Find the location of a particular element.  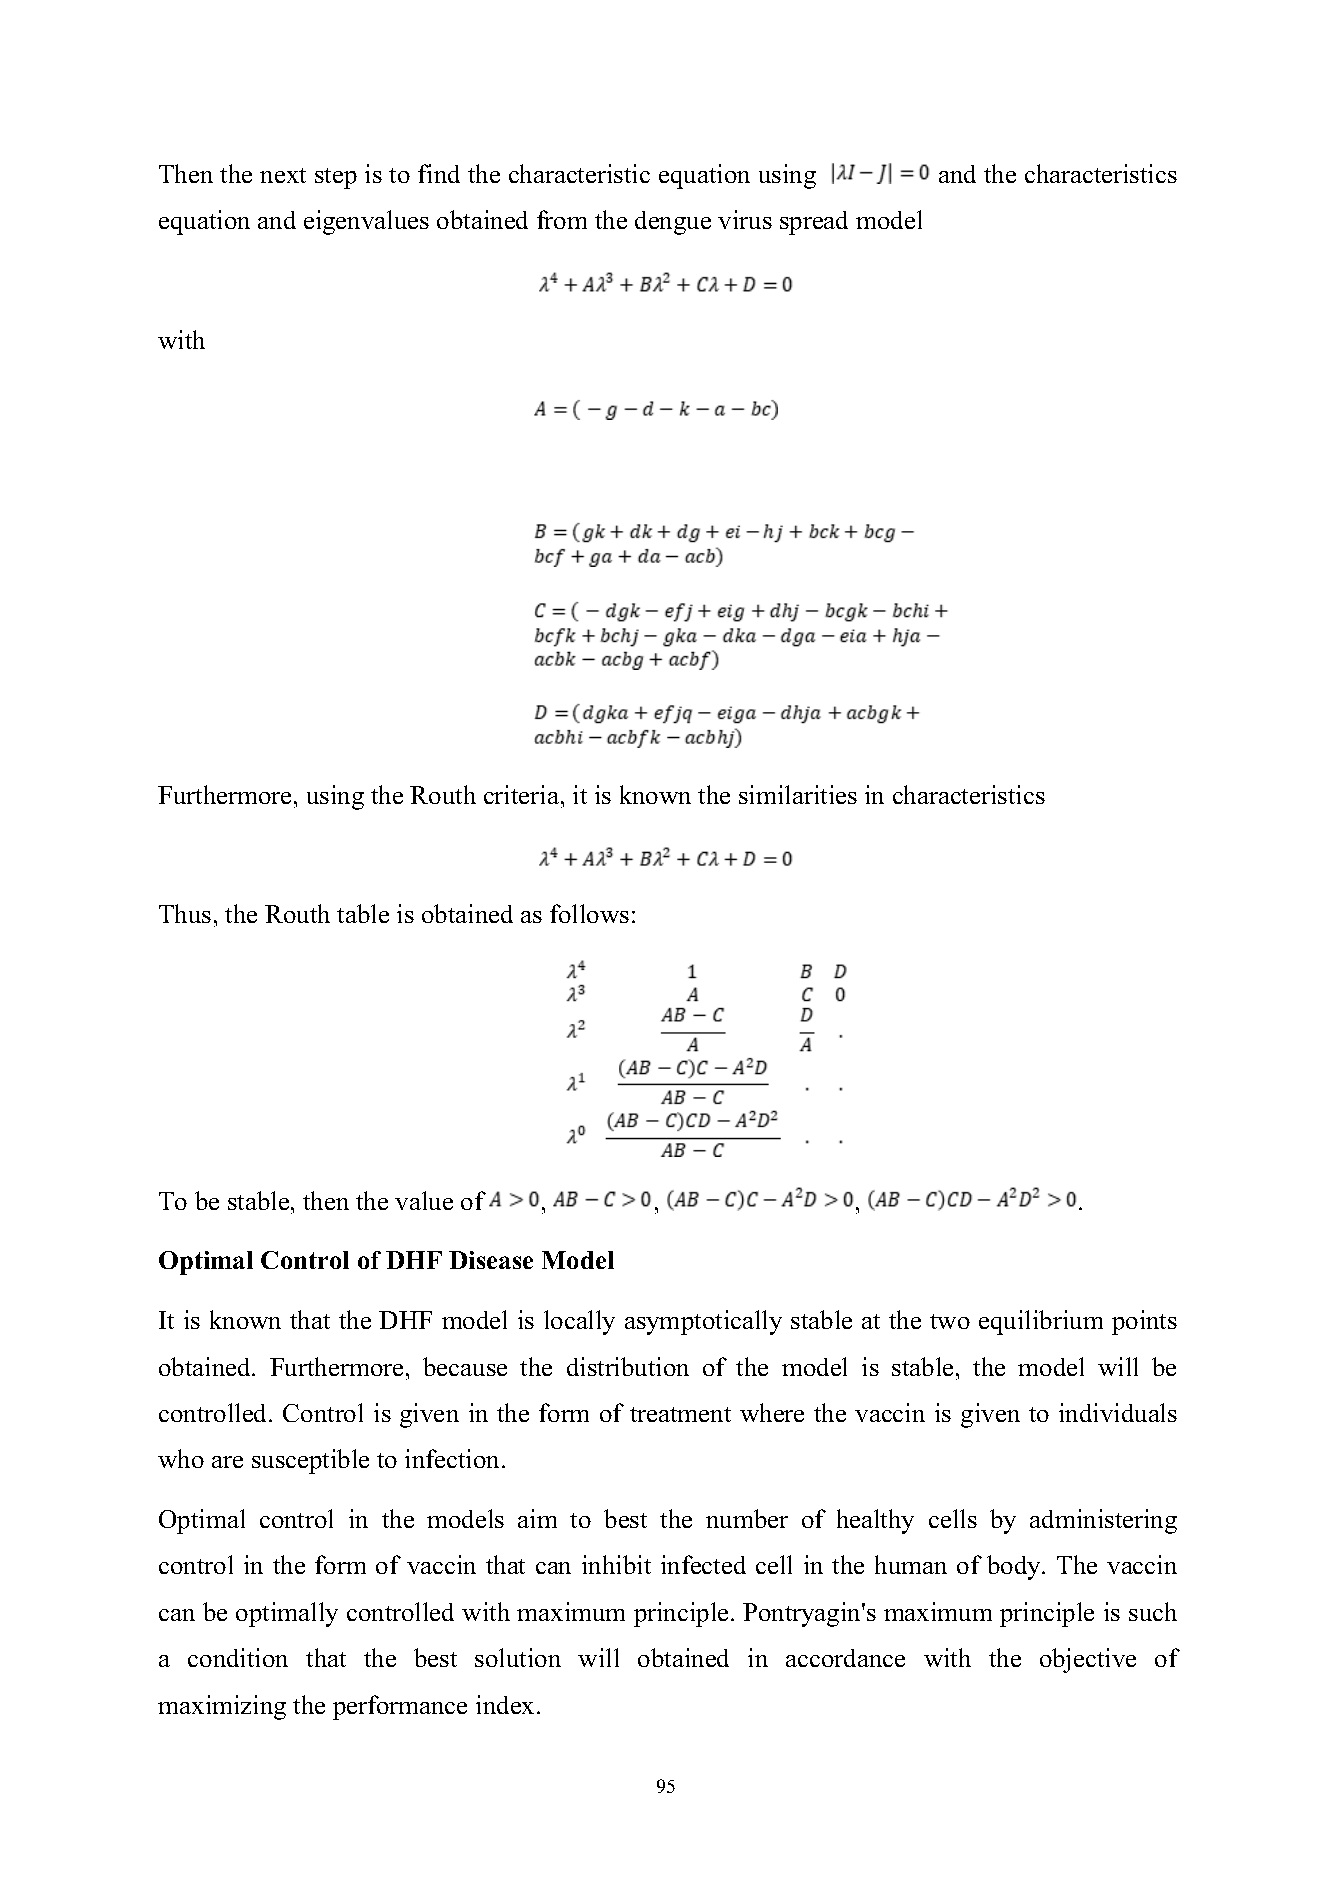

asymptotically is located at coordinates (703, 1322).
